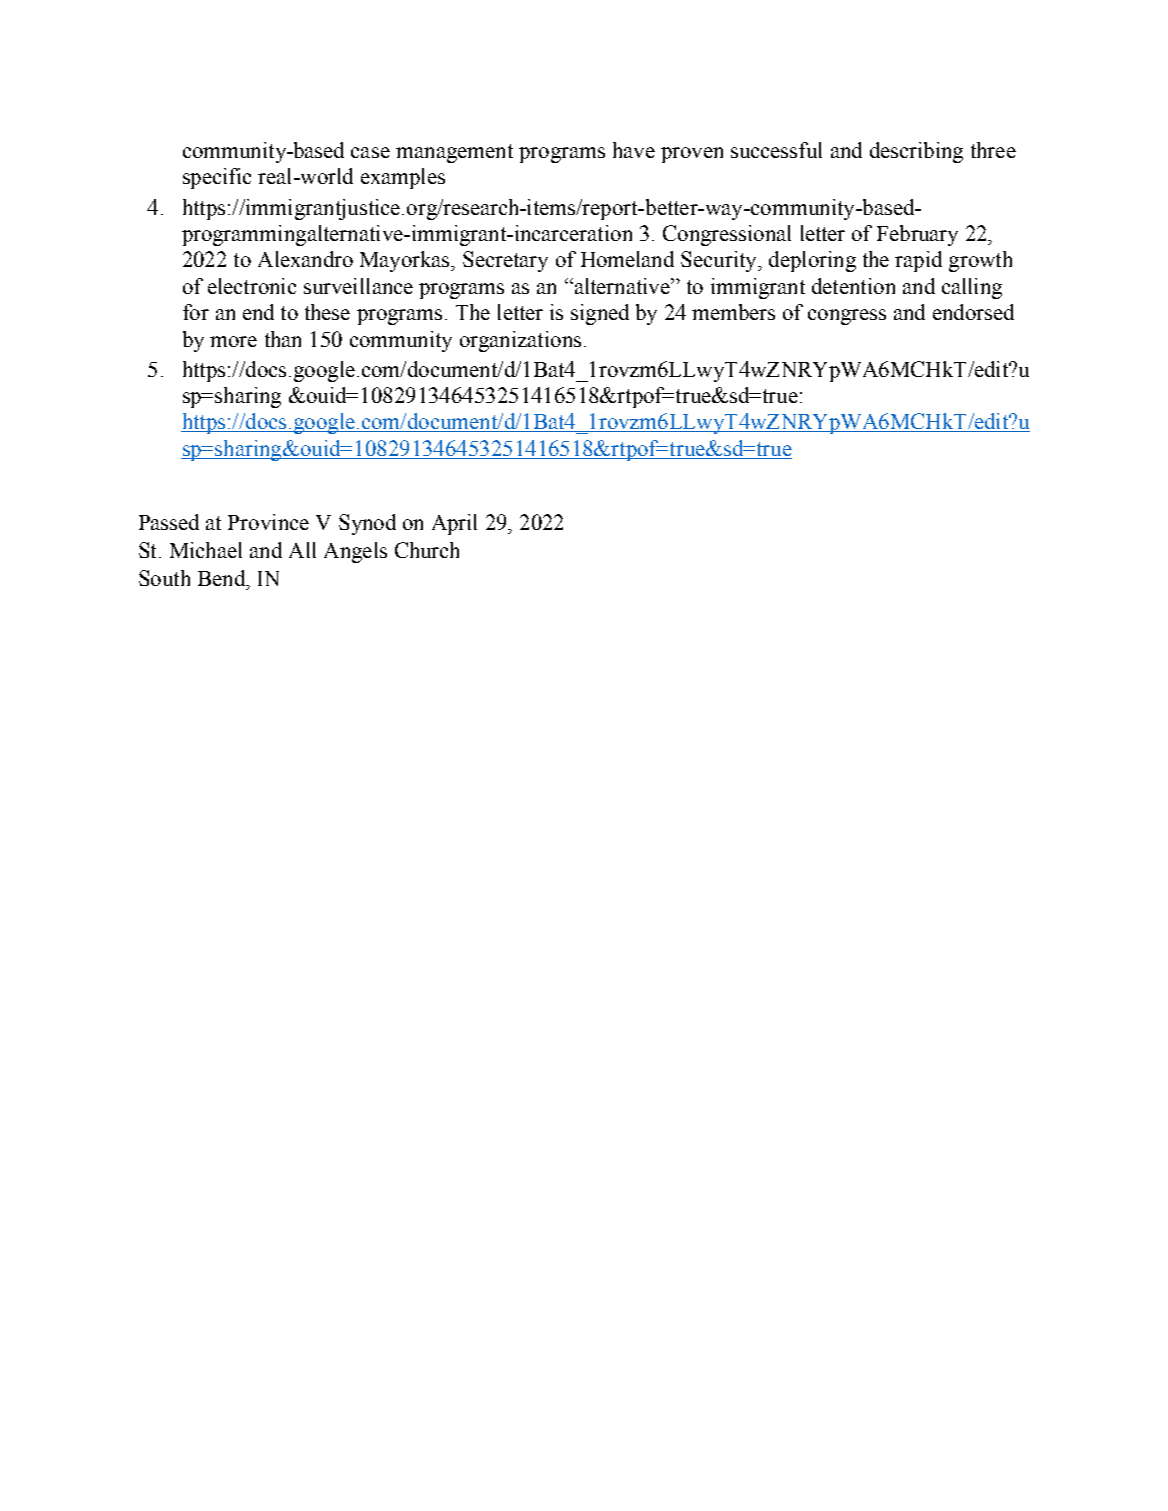 Image resolution: width=1168 pixels, height=1511 pixels. I want to click on endorsed, so click(973, 312).
